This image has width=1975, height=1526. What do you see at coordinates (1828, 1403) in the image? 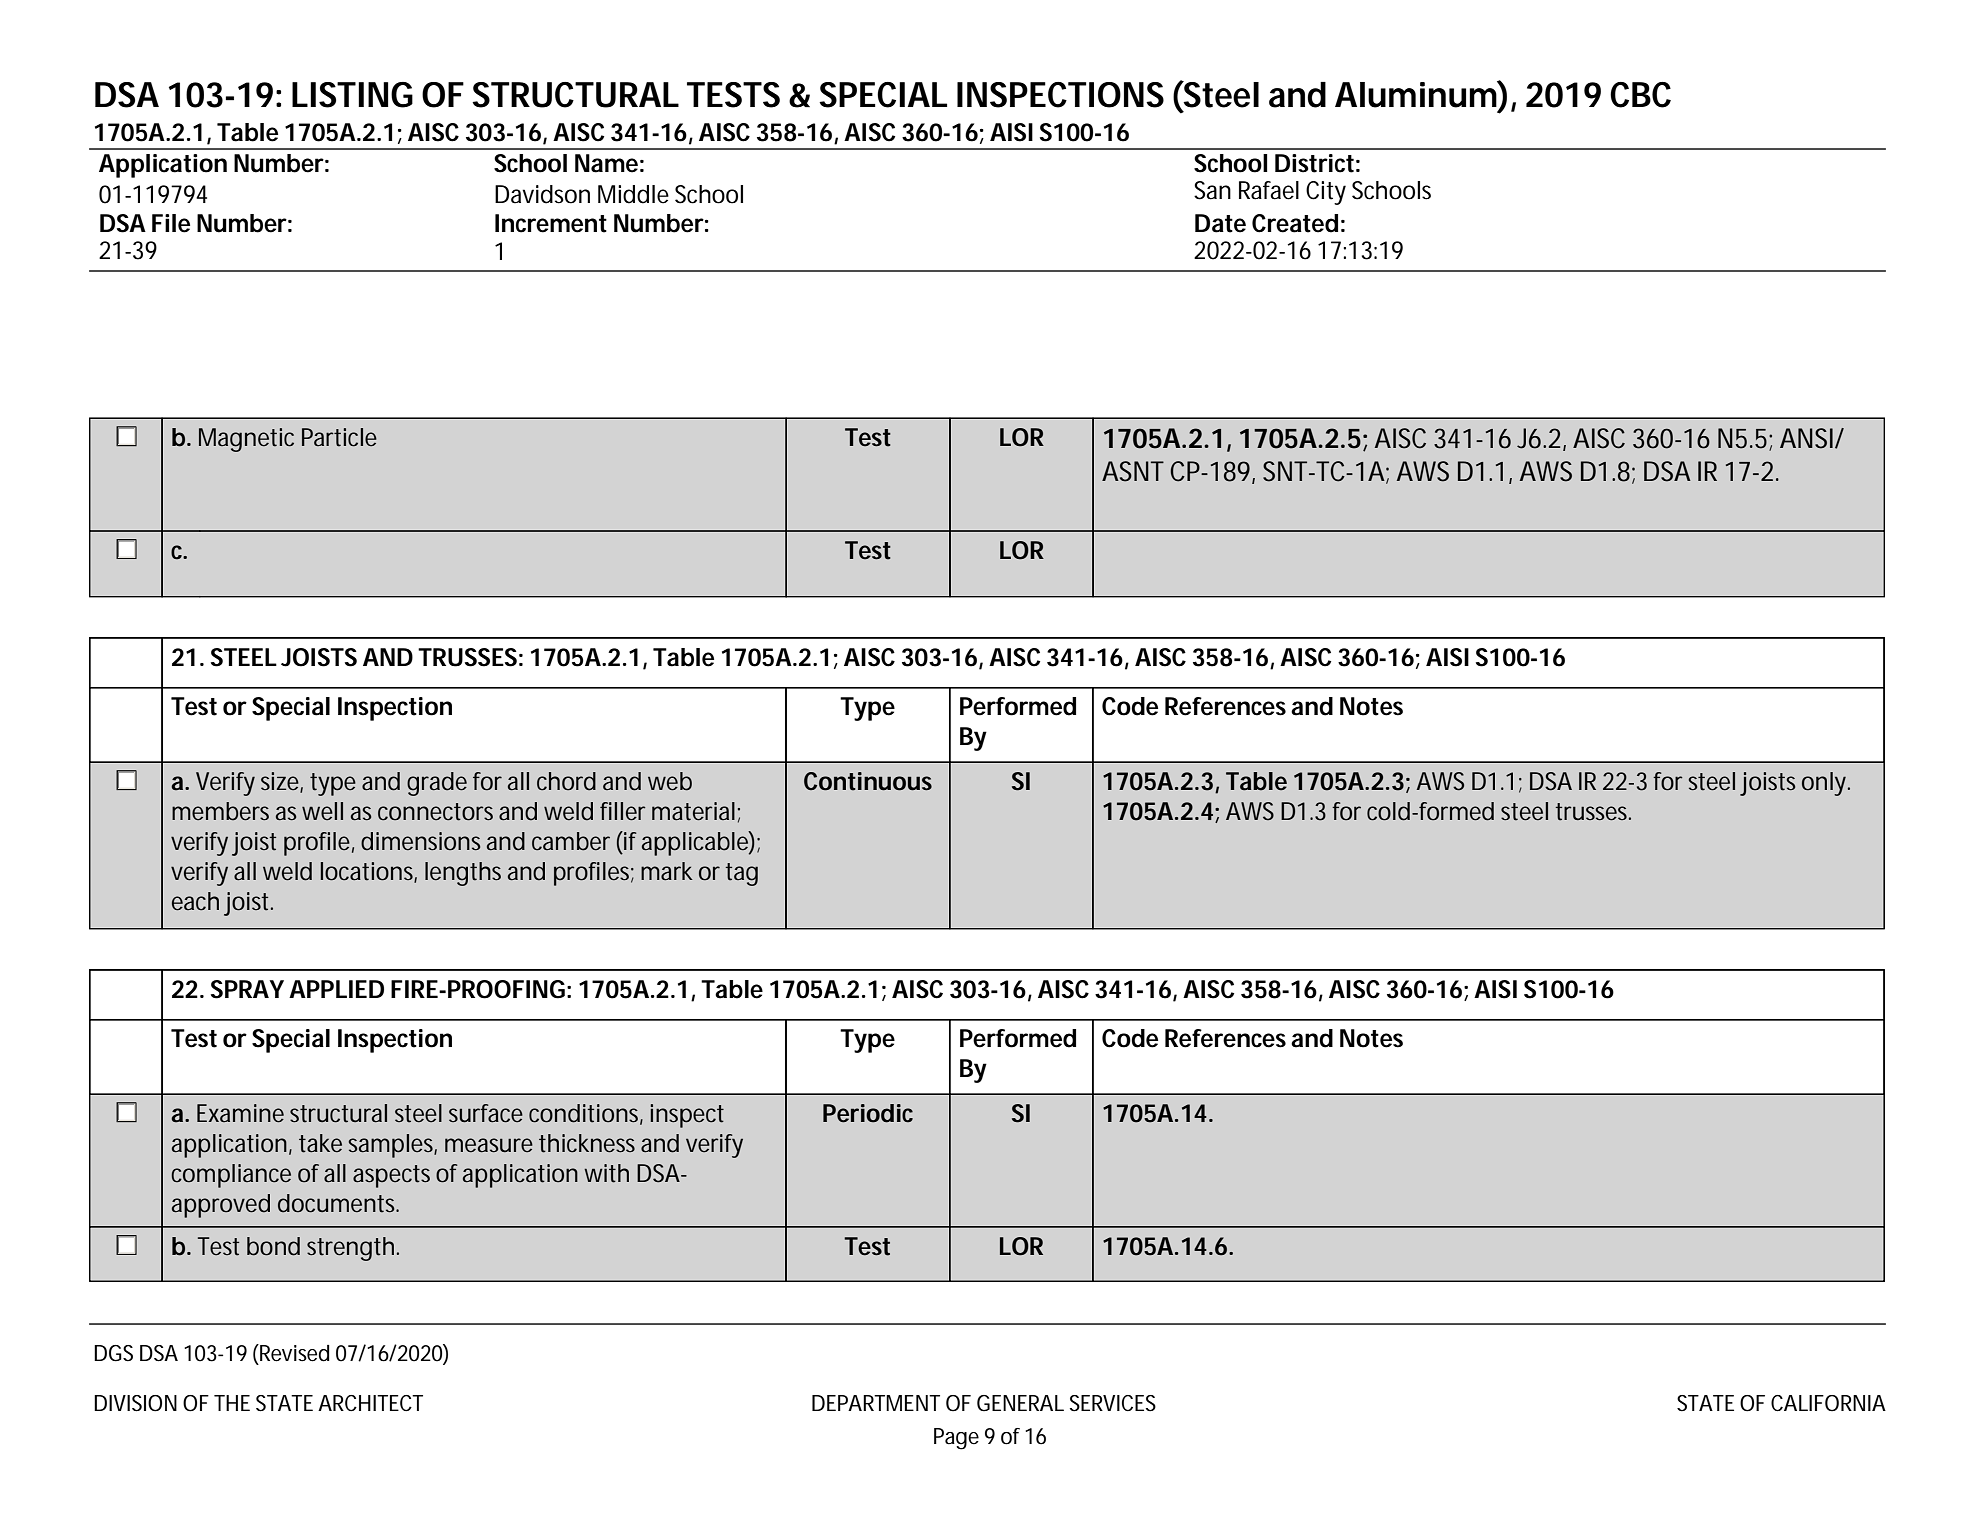
I see `CALIFORNIA` at bounding box center [1828, 1403].
